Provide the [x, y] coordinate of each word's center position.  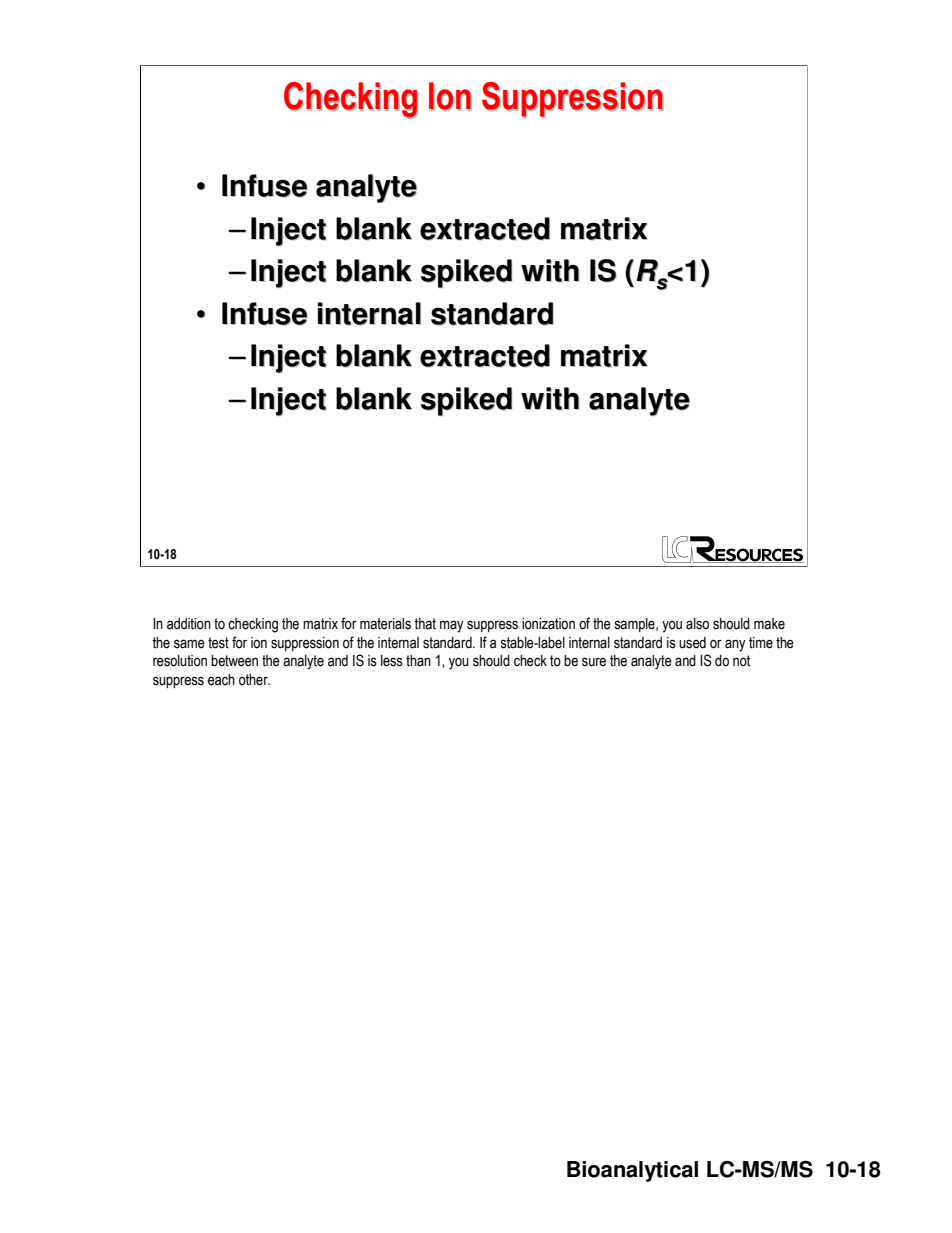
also [697, 624]
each [221, 680]
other [254, 680]
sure [594, 662]
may [452, 626]
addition [189, 624]
